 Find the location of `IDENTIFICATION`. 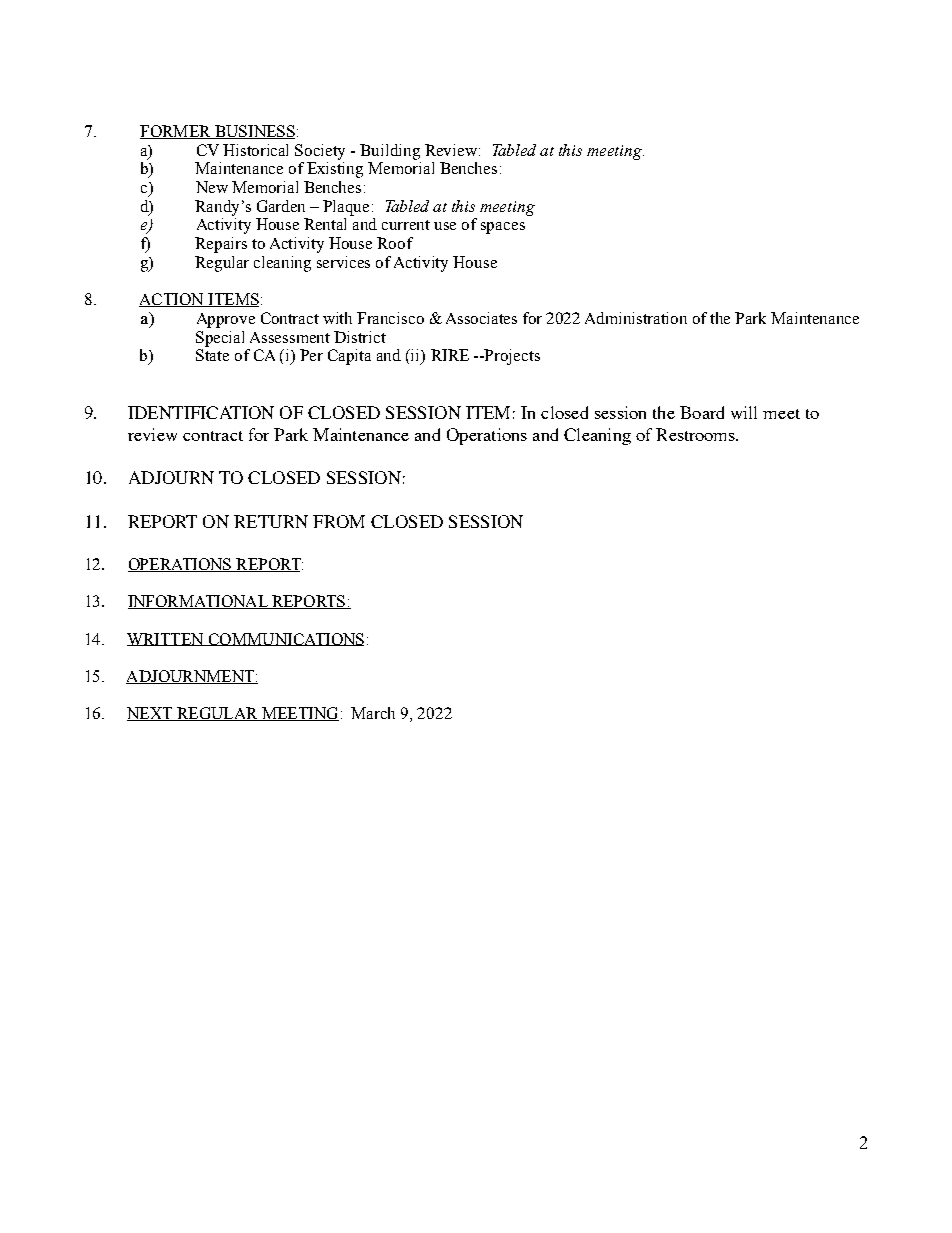

IDENTIFICATION is located at coordinates (201, 412).
